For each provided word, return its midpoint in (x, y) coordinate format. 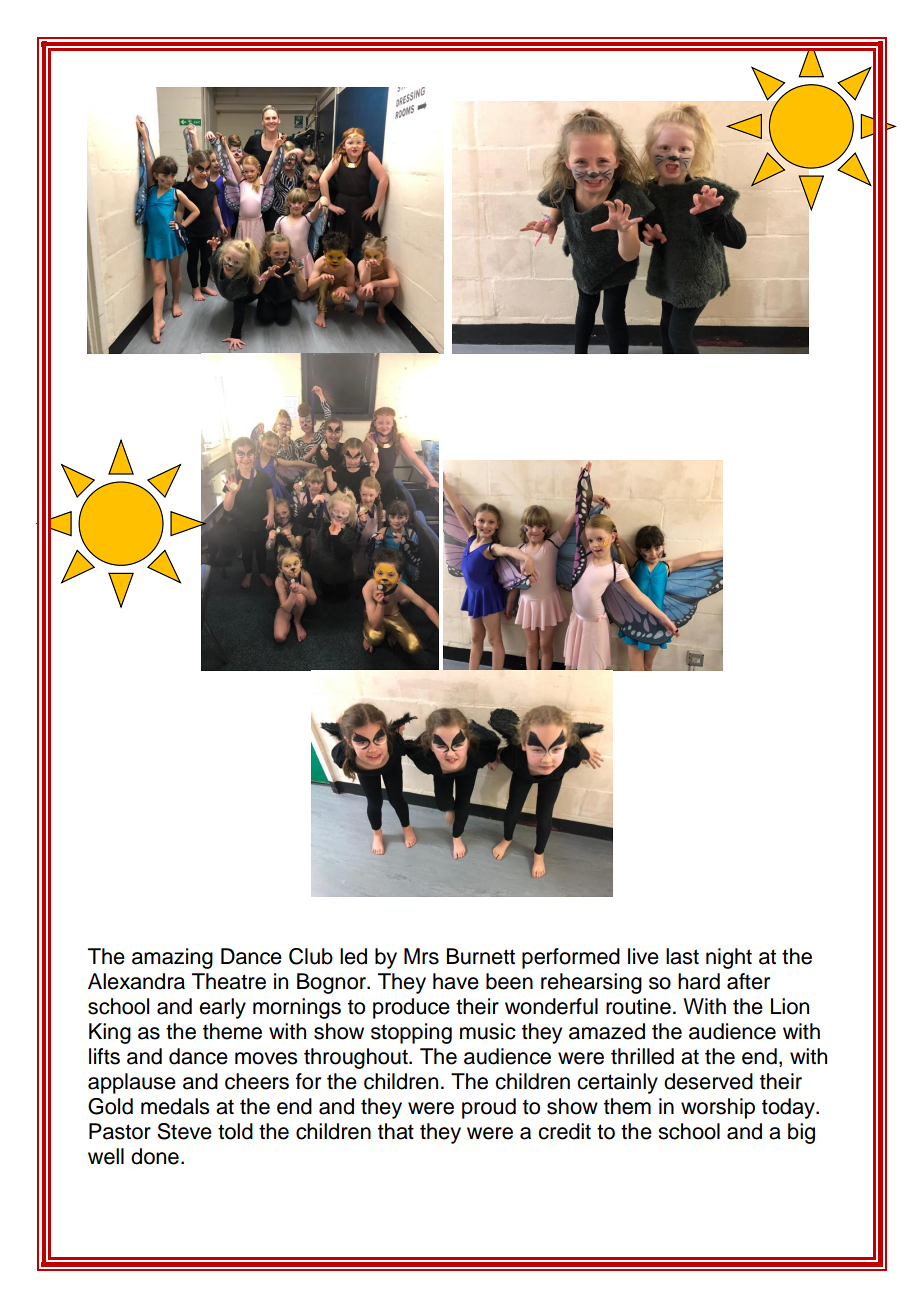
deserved (708, 1081)
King (110, 1033)
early (222, 1008)
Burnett (481, 956)
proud (489, 1108)
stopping (411, 1033)
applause (132, 1083)
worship (718, 1108)
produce (411, 1008)
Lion (790, 1006)
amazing (172, 958)
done (155, 1156)
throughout (357, 1058)
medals (175, 1106)
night (729, 958)
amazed (607, 1031)
